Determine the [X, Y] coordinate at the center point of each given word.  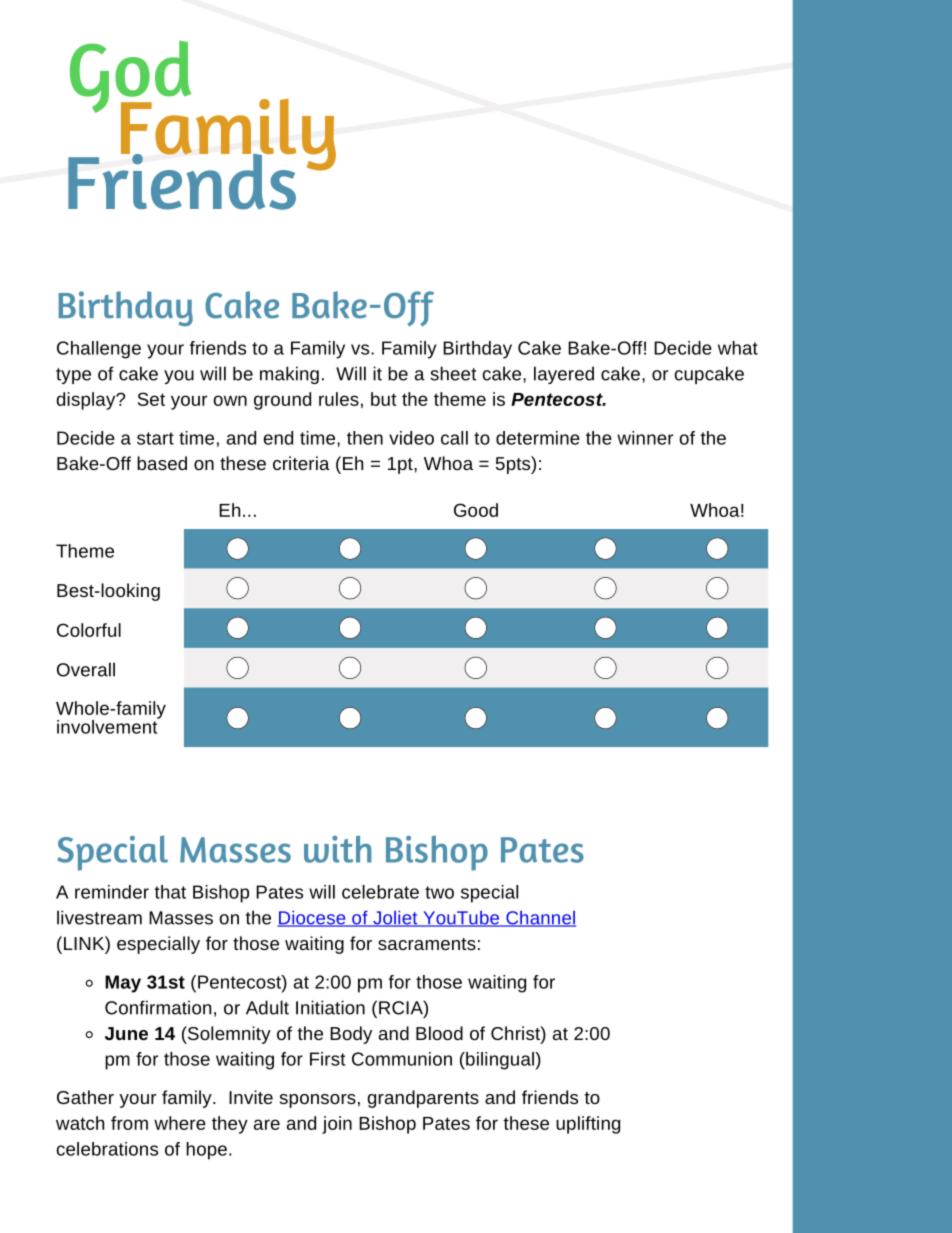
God [131, 78]
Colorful [89, 630]
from [129, 1123]
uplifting [588, 1125]
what [738, 348]
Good [476, 510]
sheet [453, 373]
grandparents [423, 1099]
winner [645, 438]
